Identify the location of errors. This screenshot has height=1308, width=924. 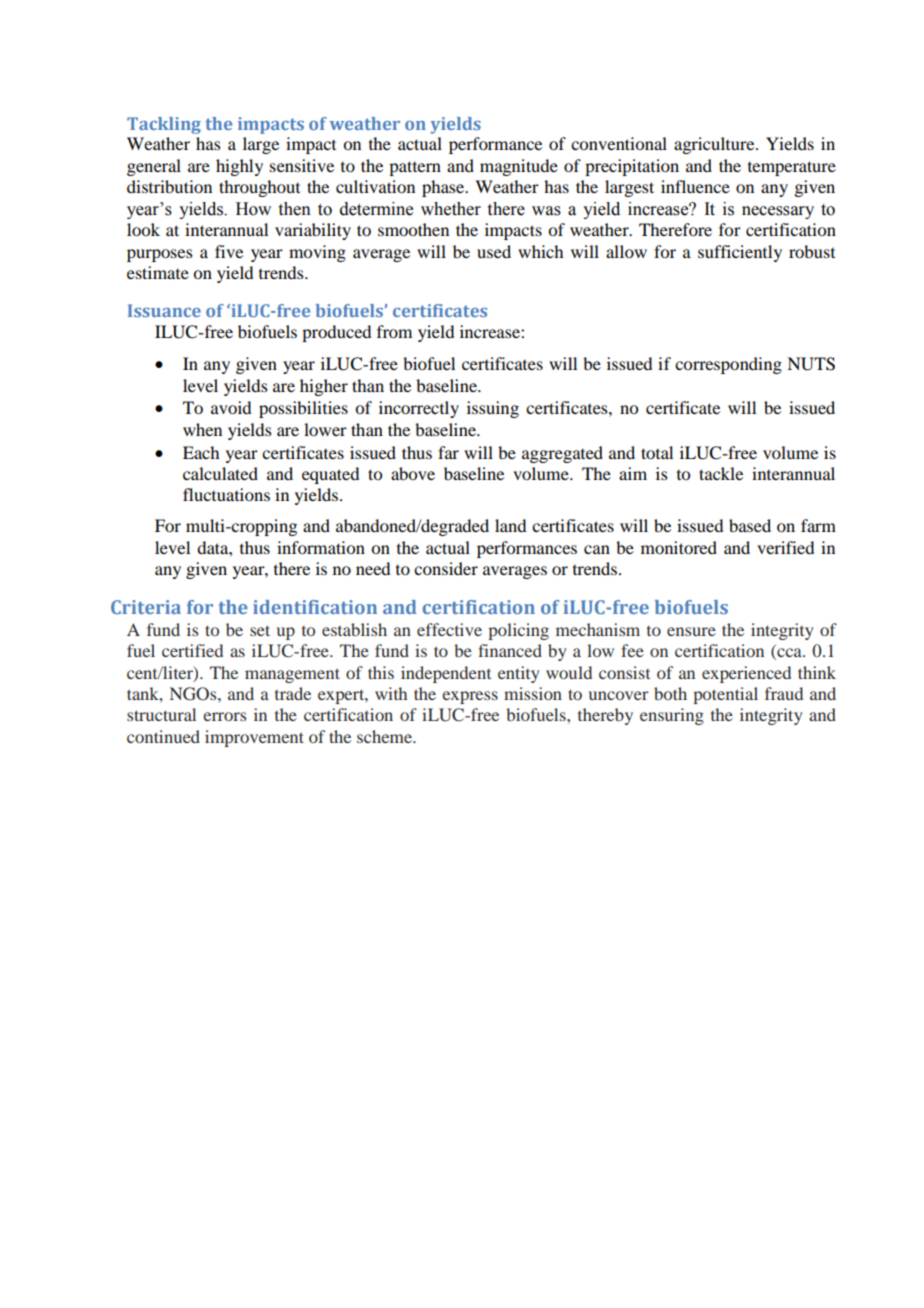
(224, 716).
